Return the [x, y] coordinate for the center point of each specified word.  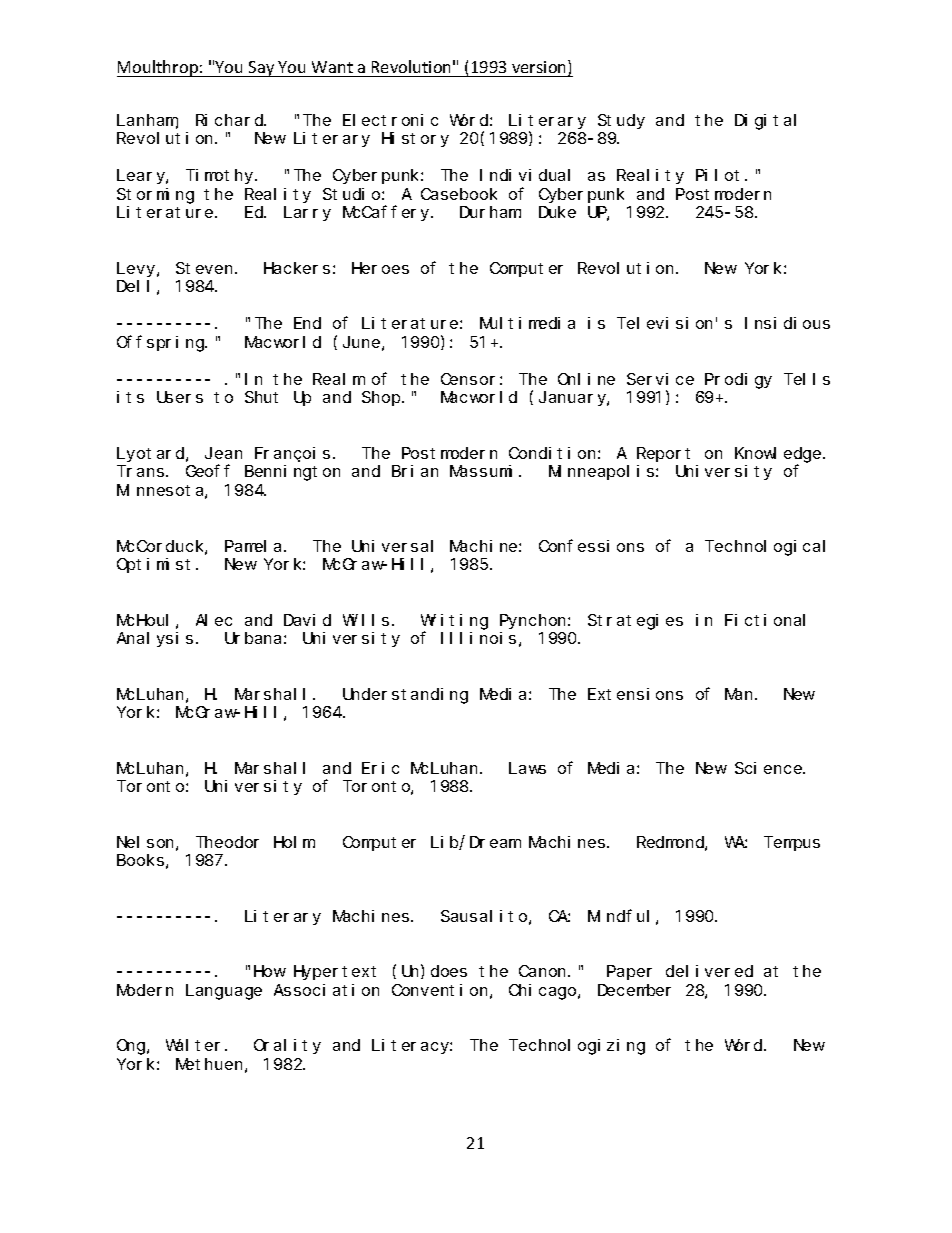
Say [262, 69]
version [540, 68]
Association [326, 990]
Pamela [255, 546]
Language [224, 992]
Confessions [591, 545]
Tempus [794, 844]
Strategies [635, 622]
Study [621, 121]
